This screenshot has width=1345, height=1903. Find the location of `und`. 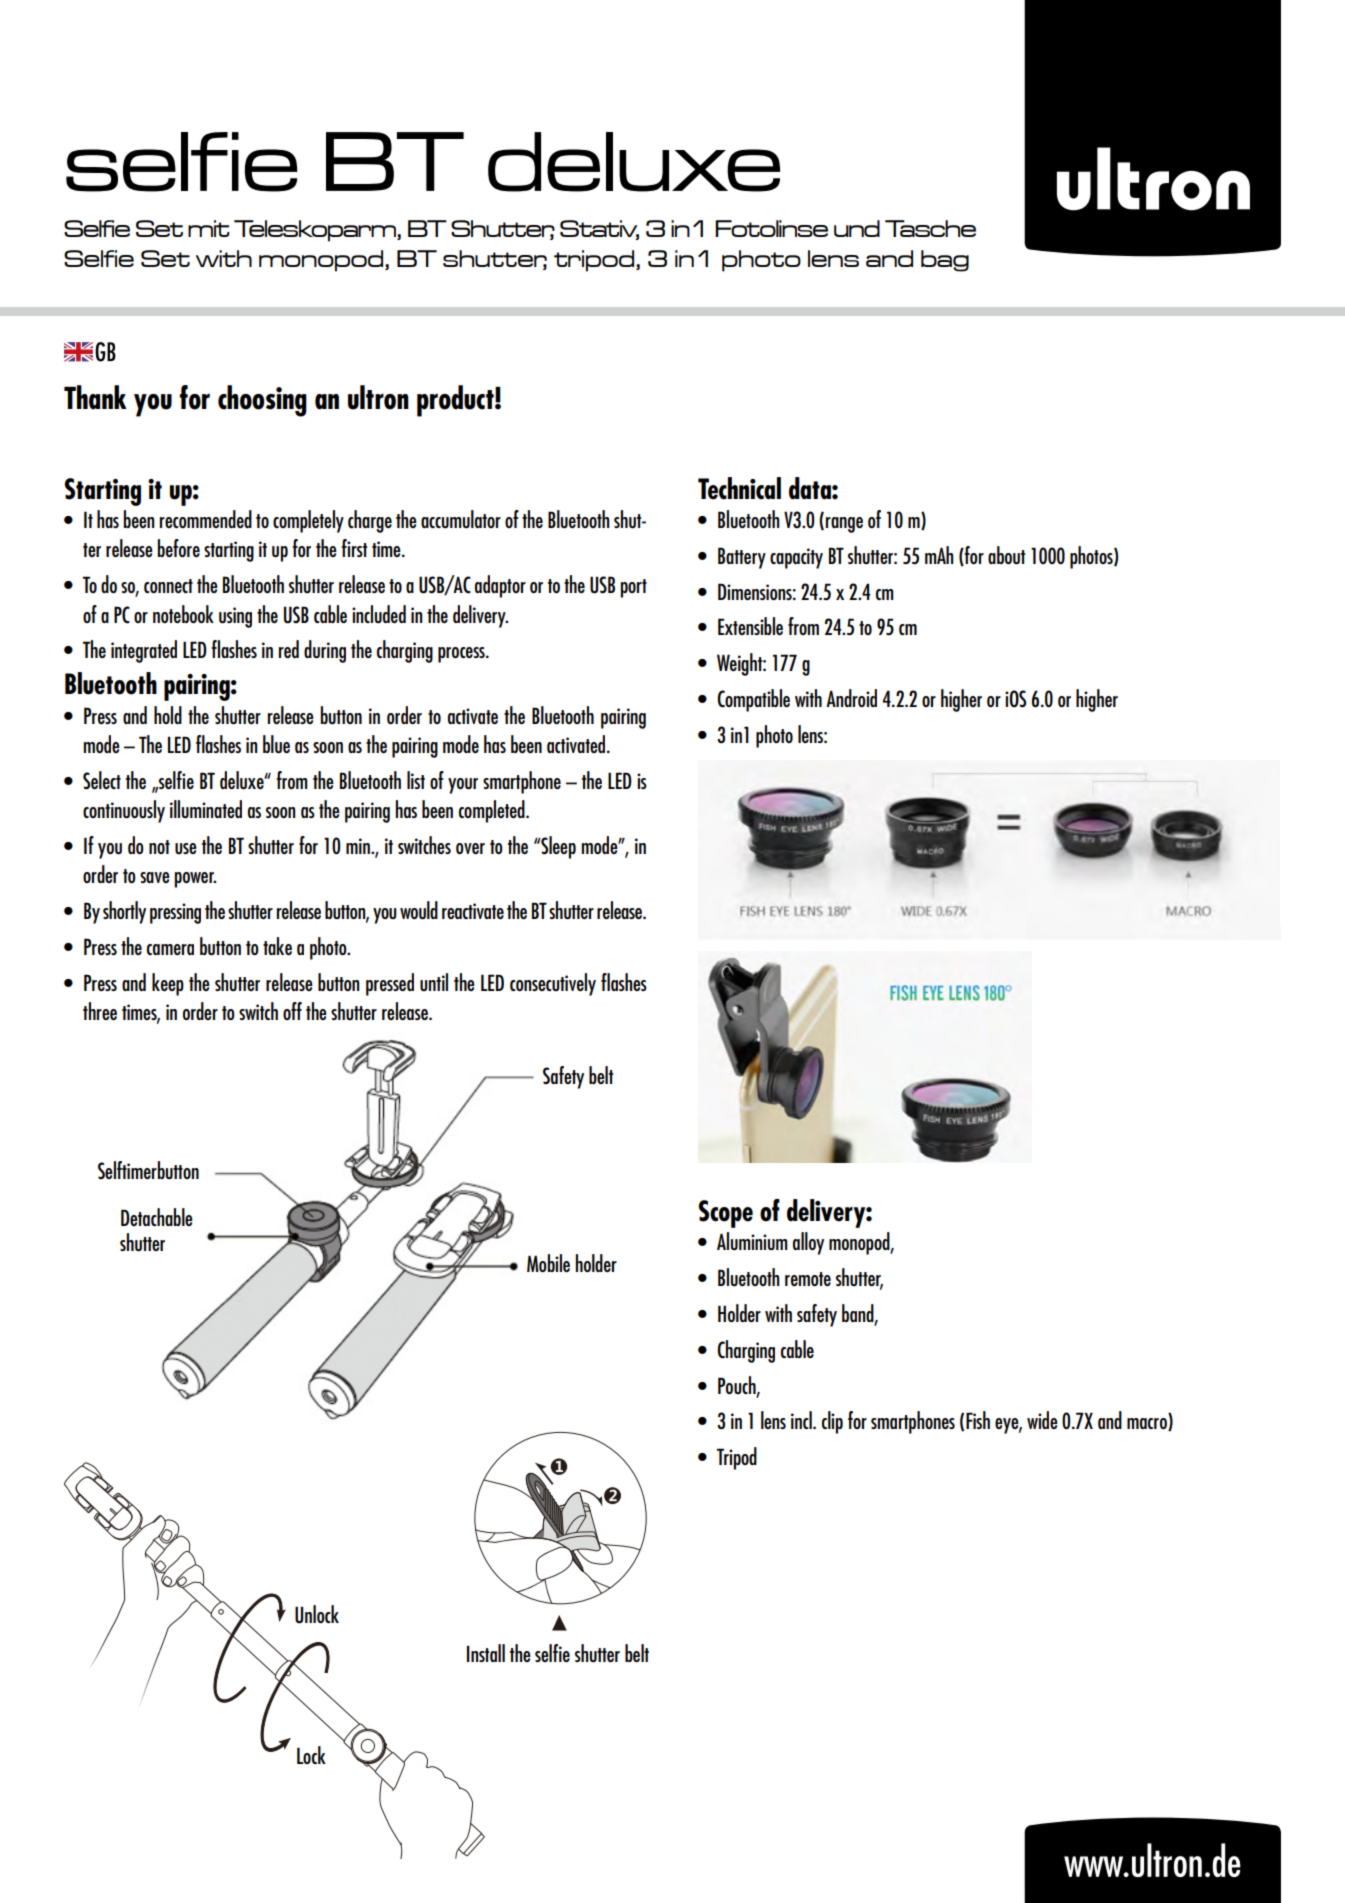

und is located at coordinates (857, 228).
